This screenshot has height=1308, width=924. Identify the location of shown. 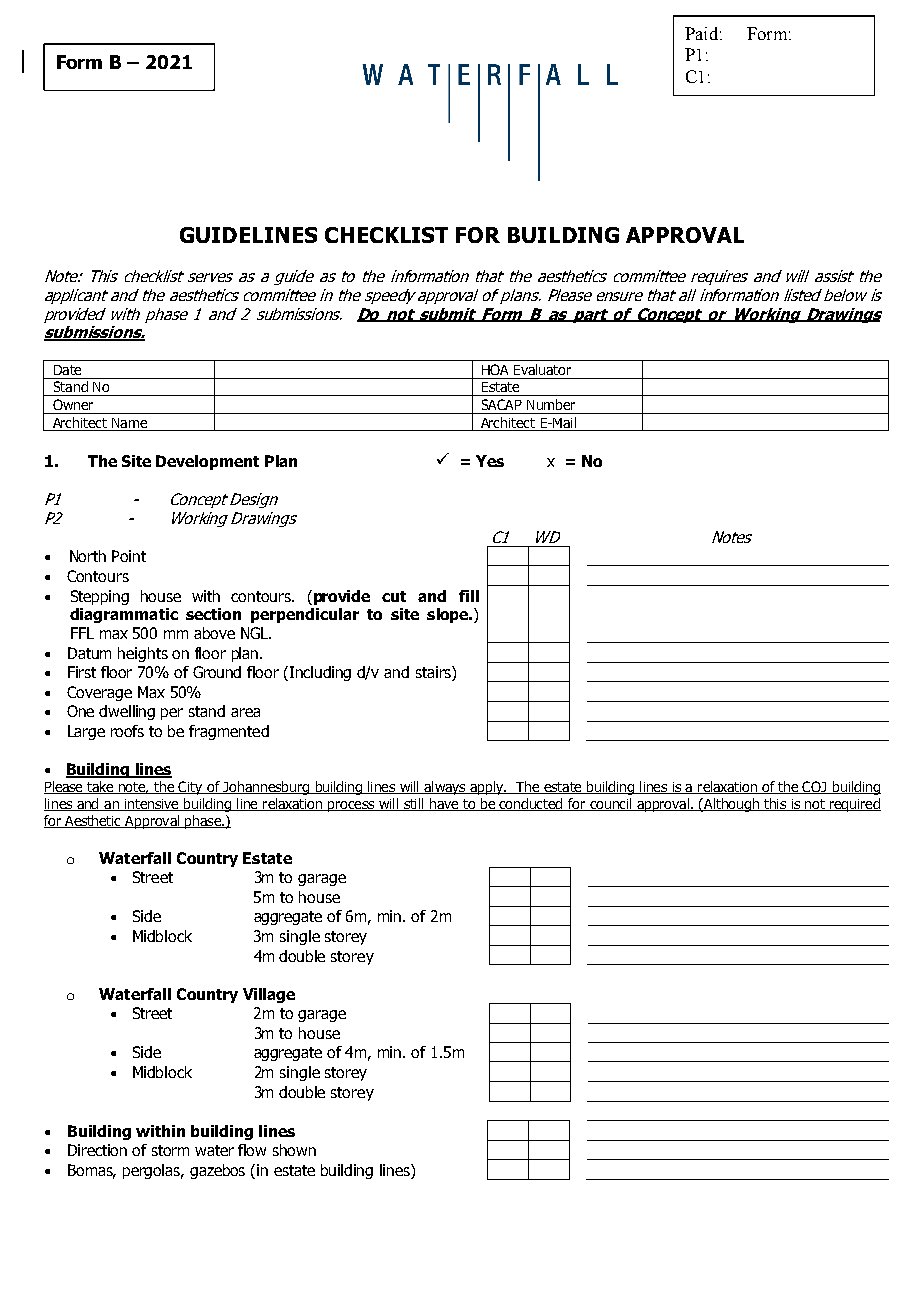
(294, 1150).
